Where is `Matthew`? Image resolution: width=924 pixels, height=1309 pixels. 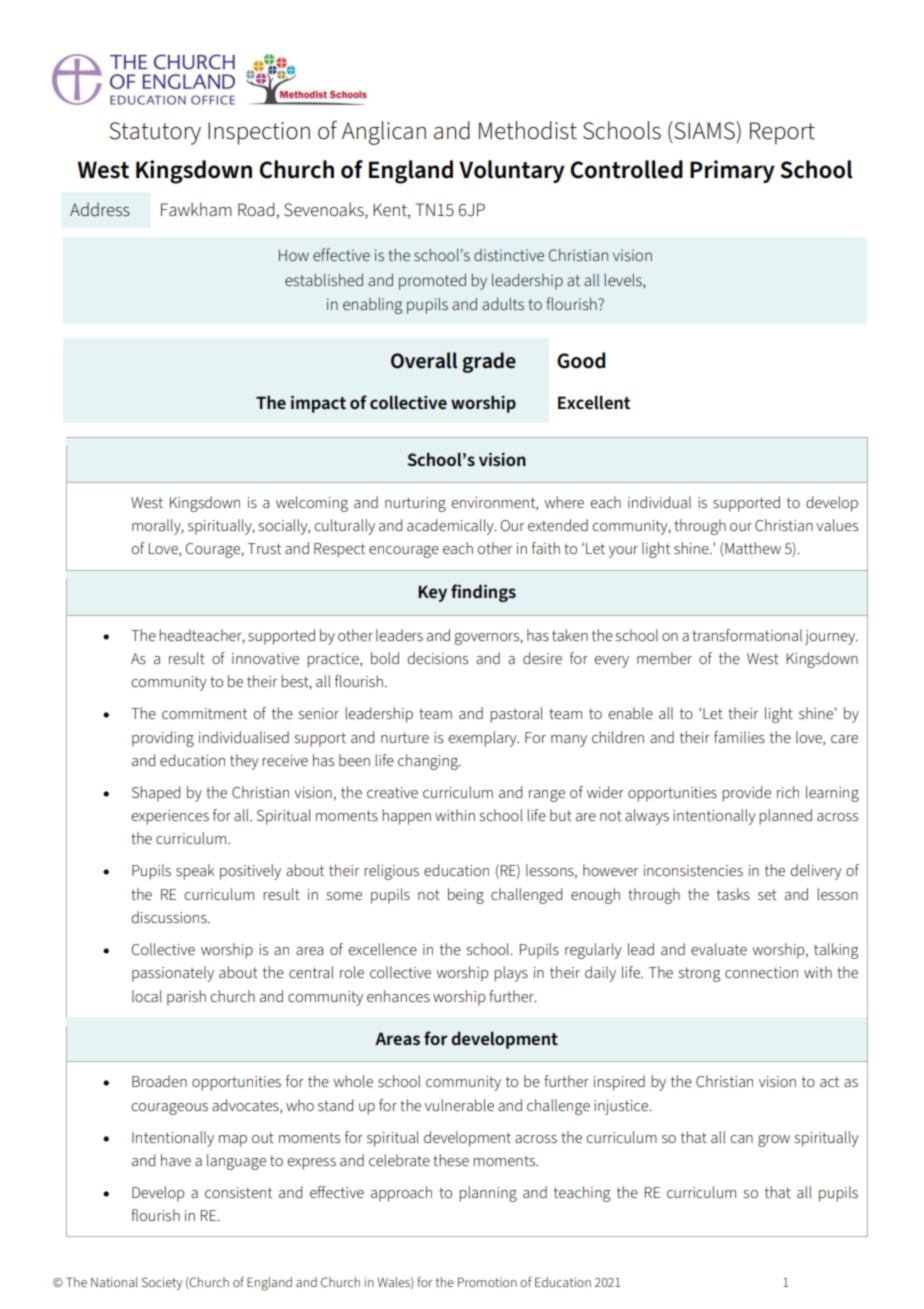 Matthew is located at coordinates (752, 549).
